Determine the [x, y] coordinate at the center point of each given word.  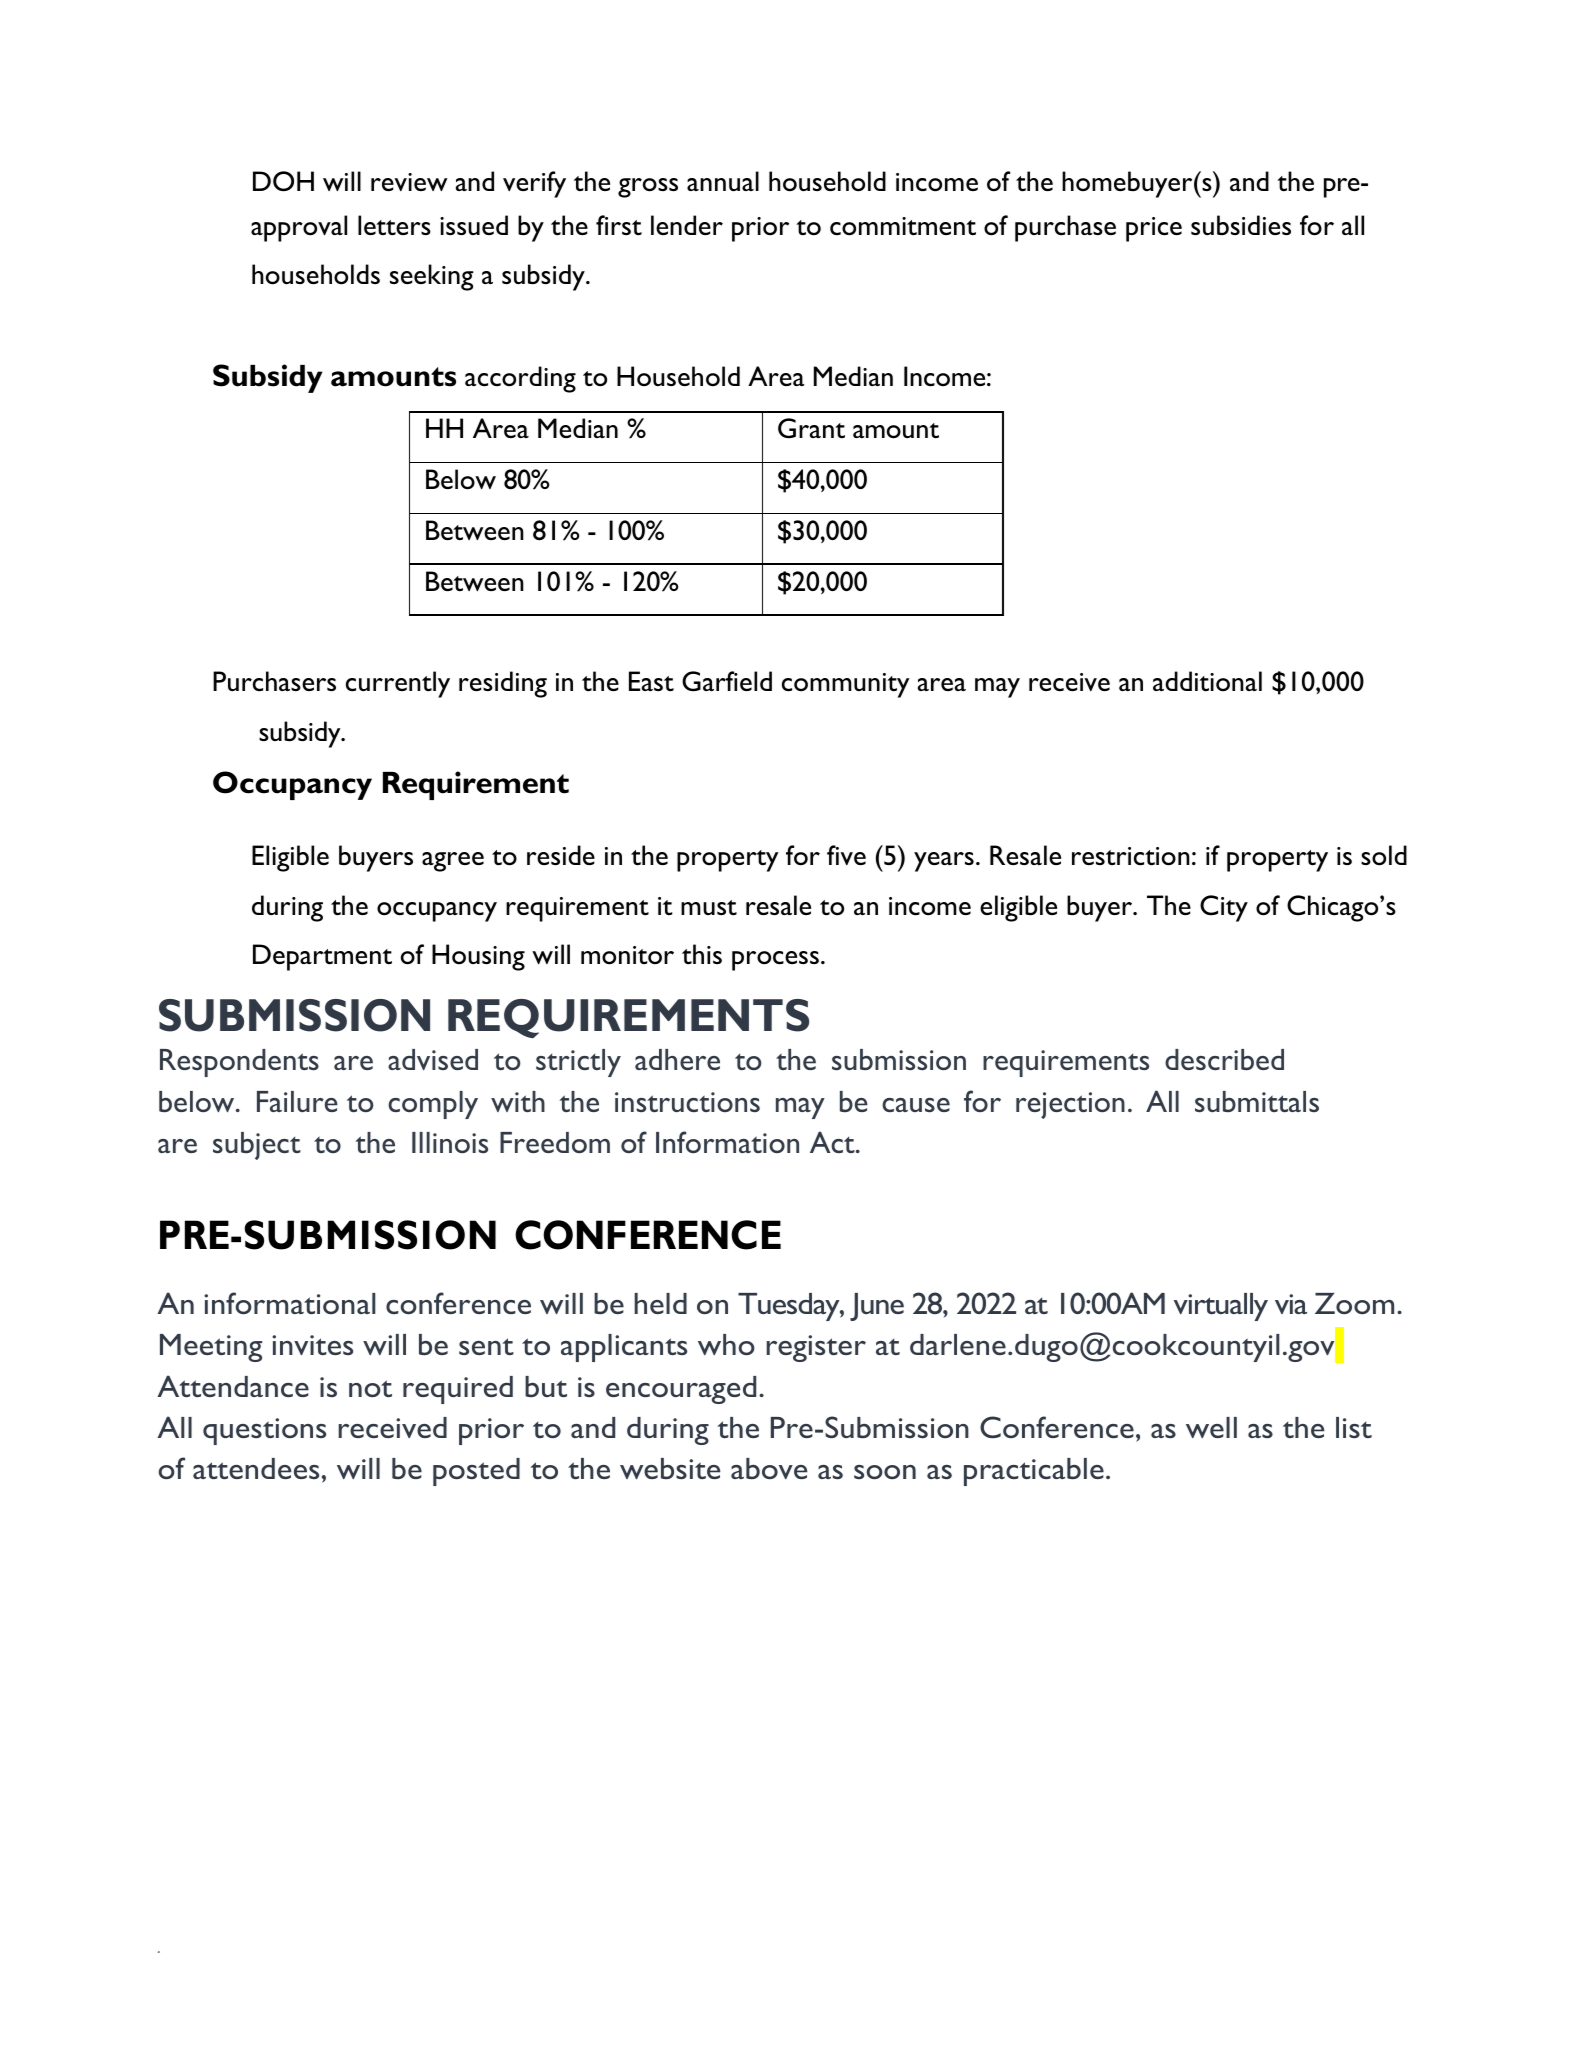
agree [453, 862]
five [846, 855]
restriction [1131, 856]
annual [723, 181]
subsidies [1241, 225]
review [409, 182]
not [370, 1388]
